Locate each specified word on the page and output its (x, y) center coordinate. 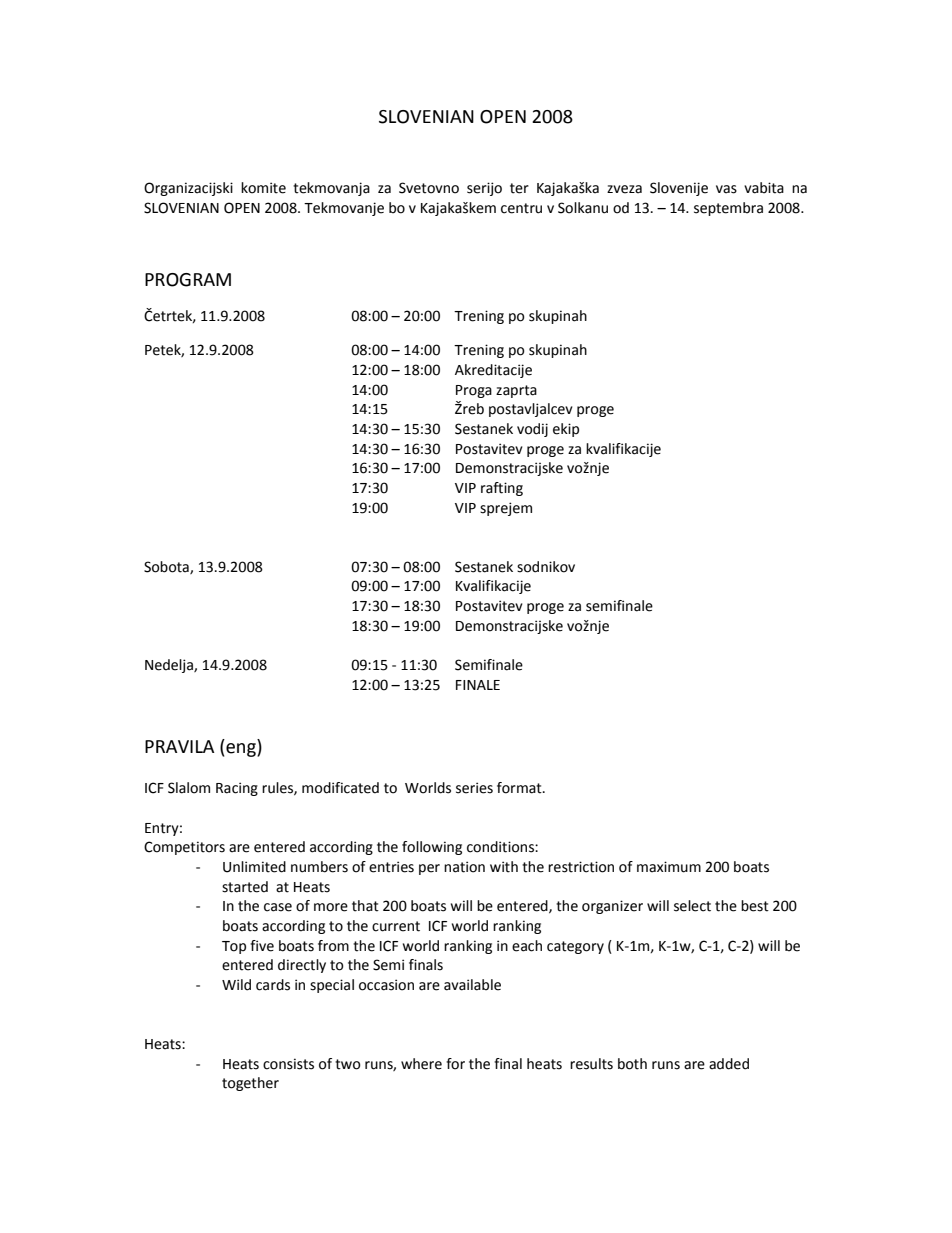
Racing (237, 789)
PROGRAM (188, 280)
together (250, 1084)
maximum (669, 867)
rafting (502, 489)
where (421, 1064)
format (520, 788)
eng (242, 750)
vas (726, 189)
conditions (501, 847)
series (474, 788)
